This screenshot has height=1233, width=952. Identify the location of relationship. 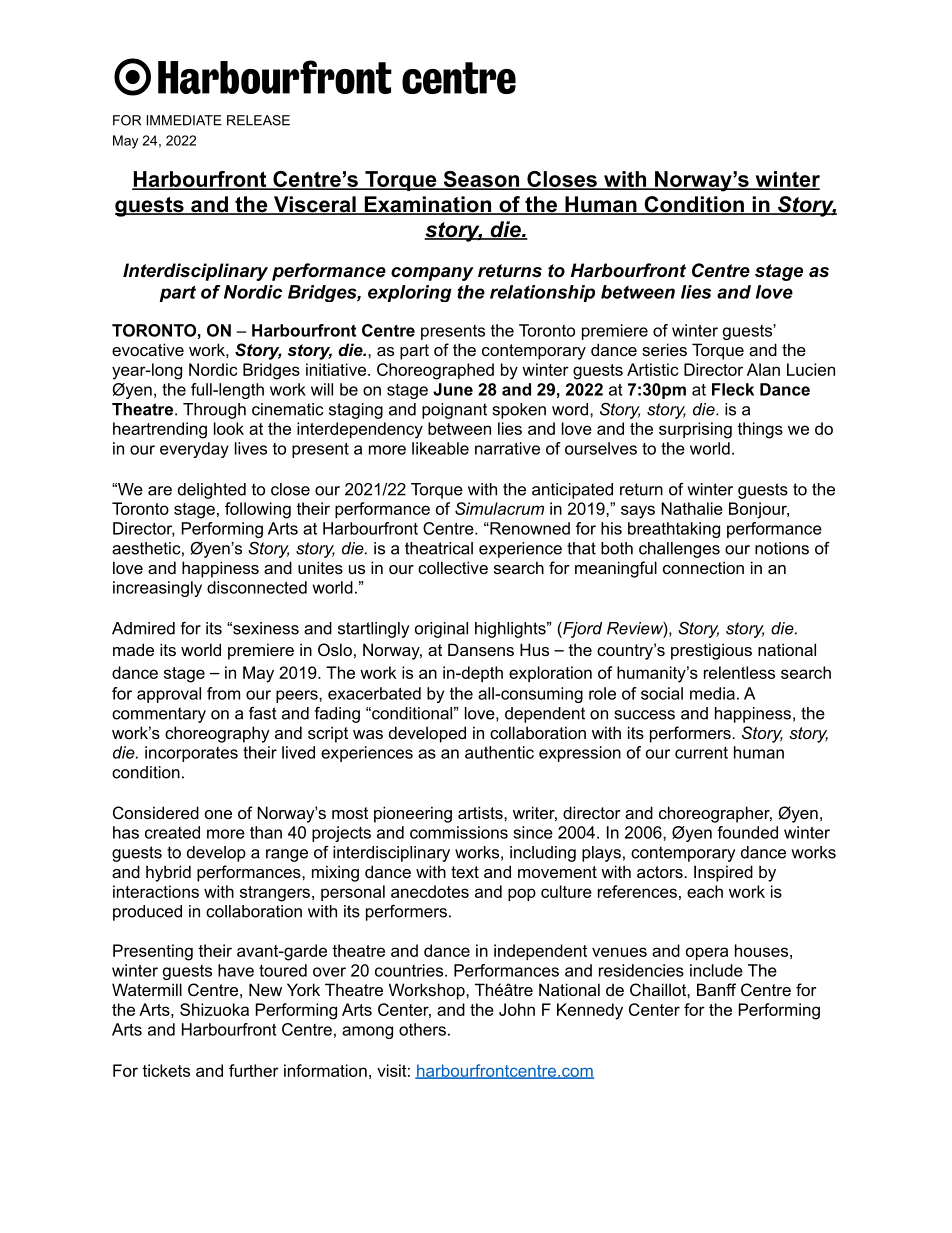
(542, 293).
